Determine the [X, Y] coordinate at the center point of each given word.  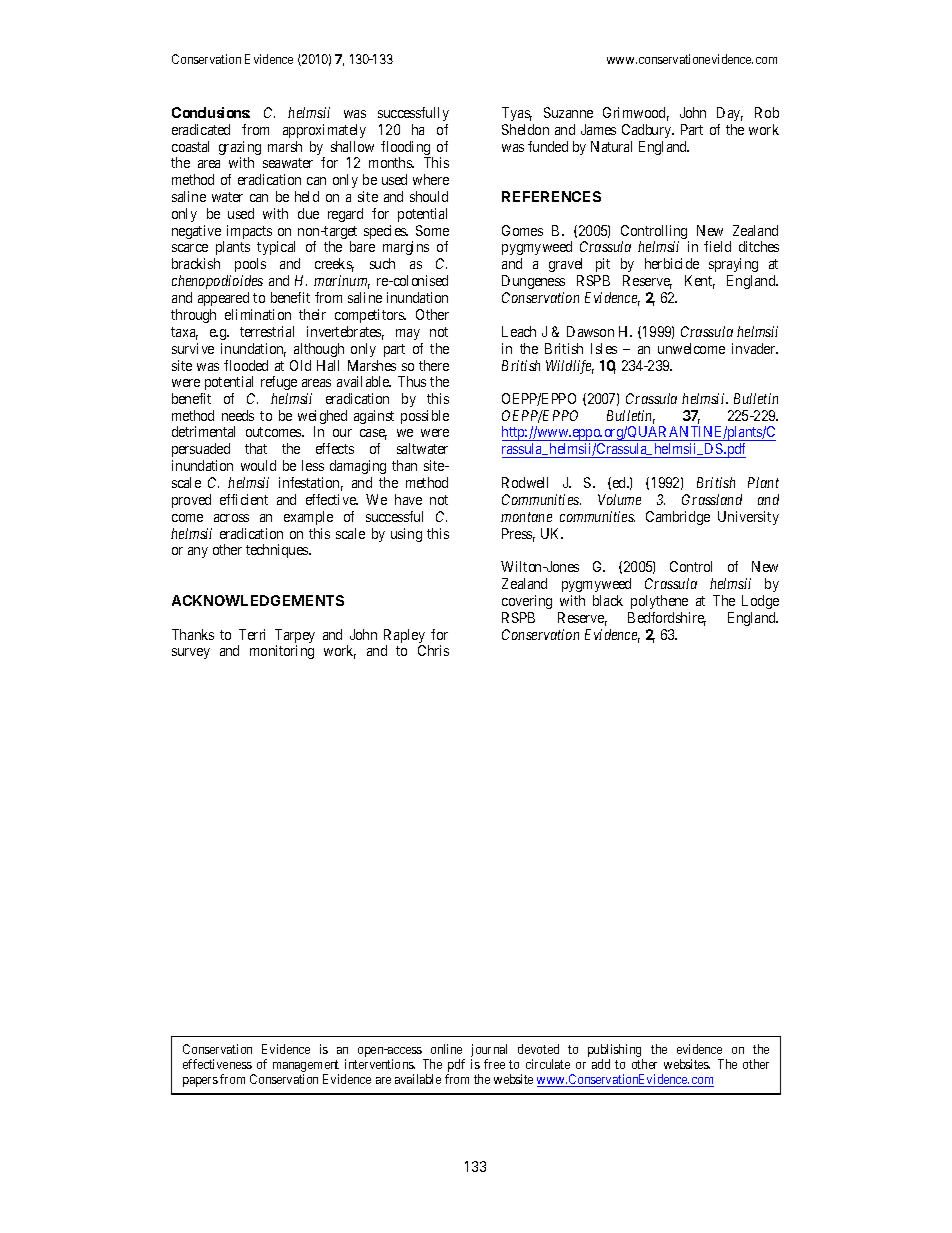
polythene [659, 602]
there [434, 365]
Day [730, 114]
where [431, 179]
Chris [433, 650]
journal [489, 1052]
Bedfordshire [667, 619]
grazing [240, 149]
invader [755, 348]
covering [527, 602]
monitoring [282, 652]
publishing [615, 1052]
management [306, 1067]
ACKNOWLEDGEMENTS [258, 600]
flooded [246, 365]
